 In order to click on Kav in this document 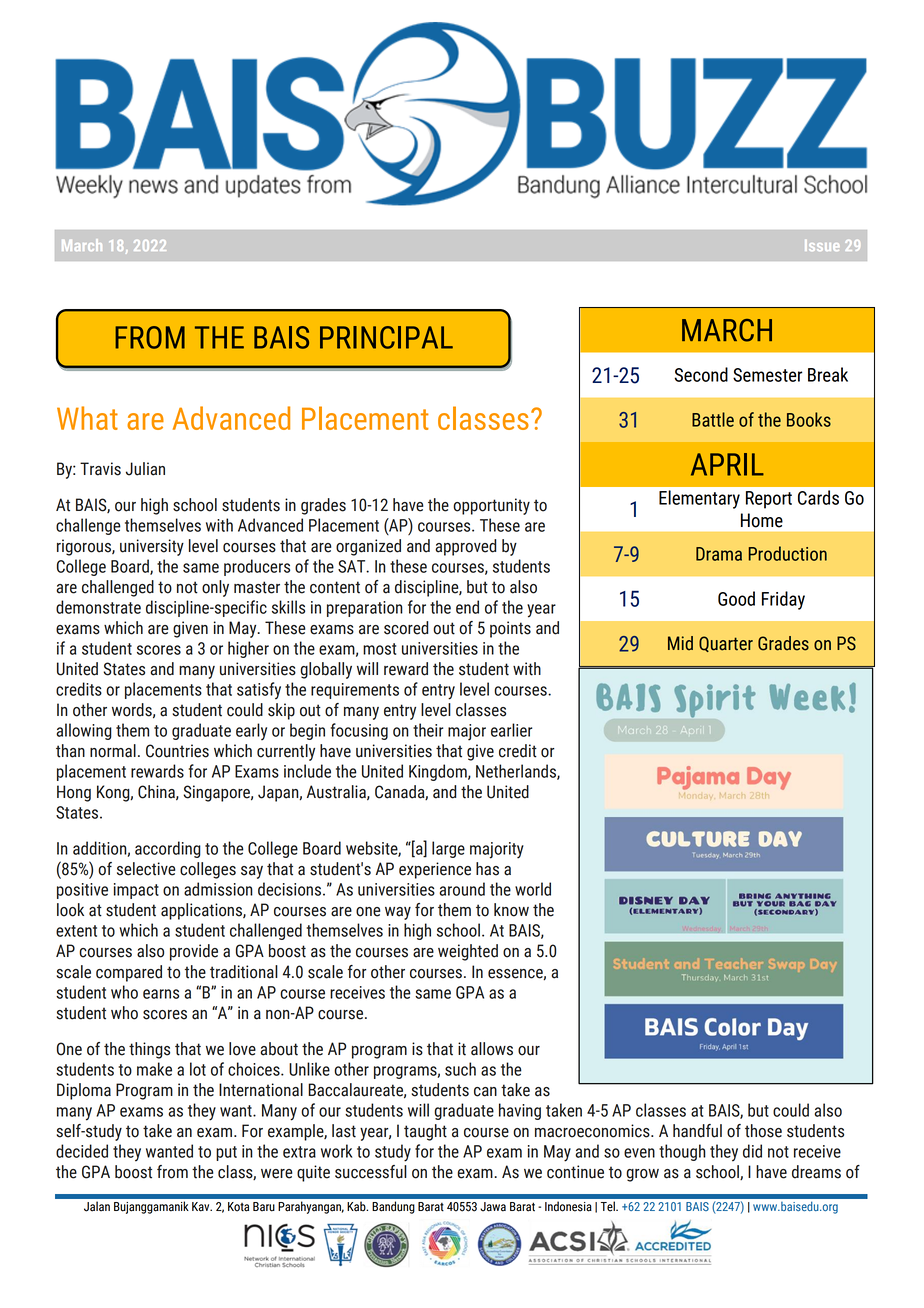, I will do `click(202, 1207)`.
